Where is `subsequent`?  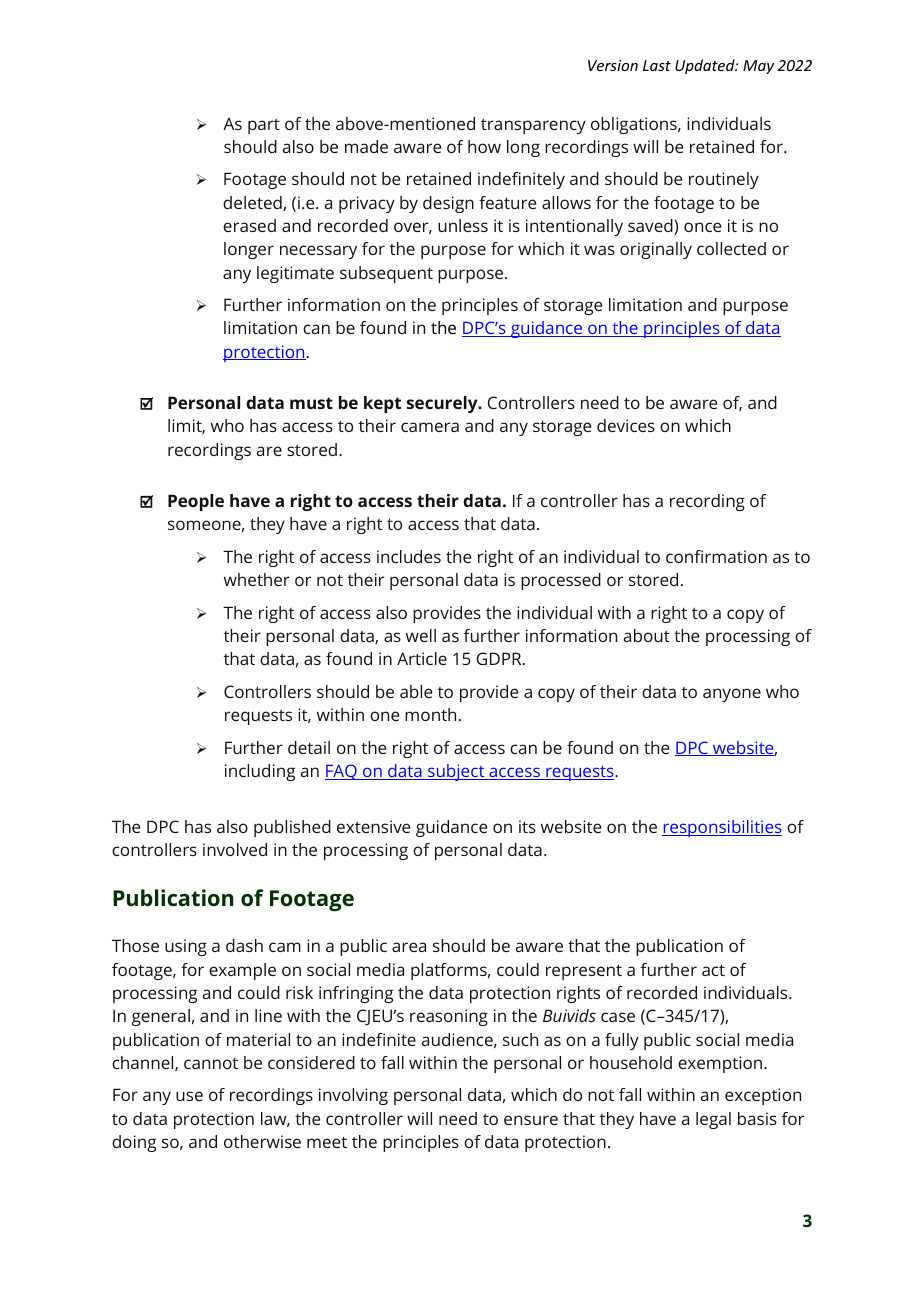
subsequent is located at coordinates (386, 274).
